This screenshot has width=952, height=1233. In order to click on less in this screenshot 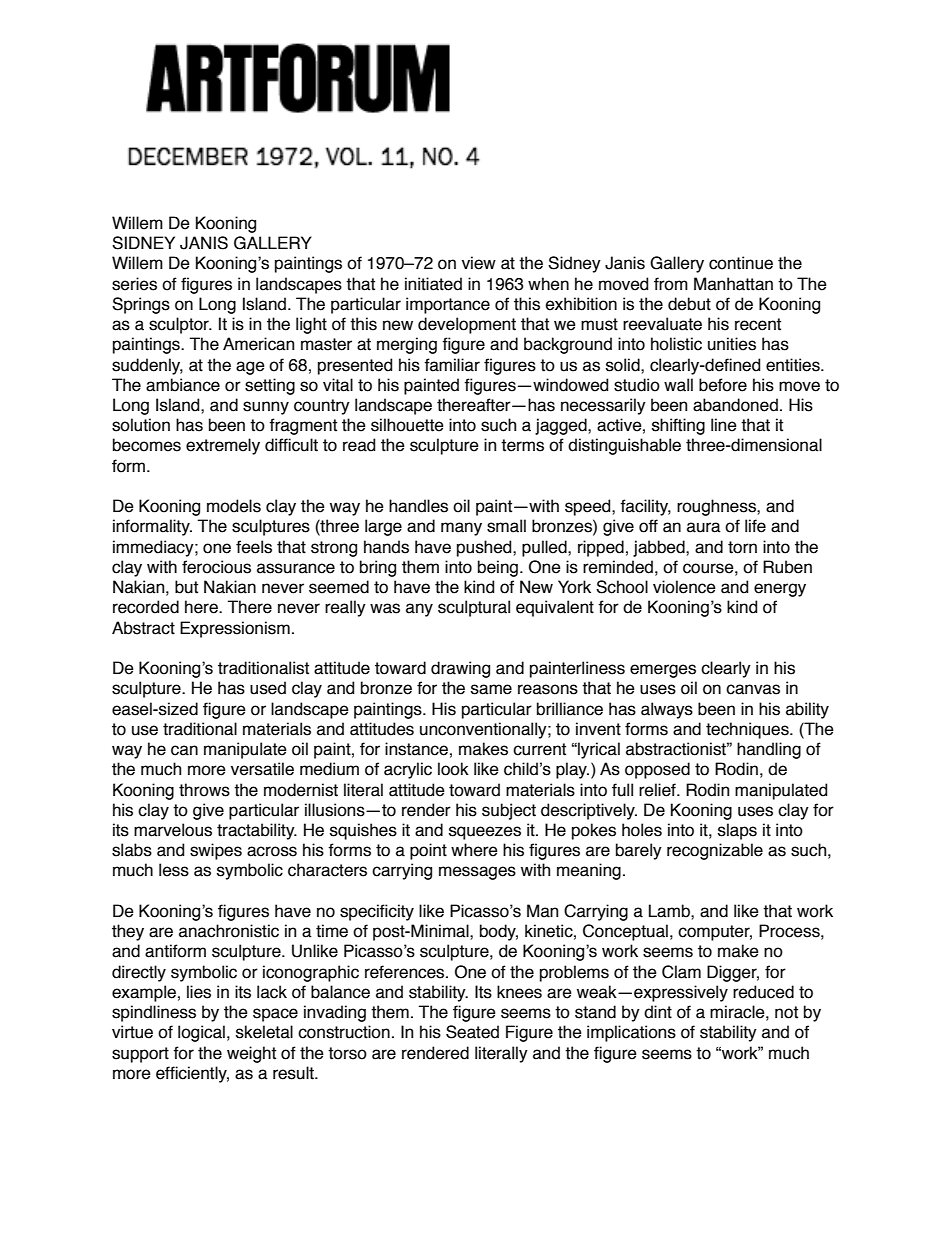, I will do `click(174, 870)`.
